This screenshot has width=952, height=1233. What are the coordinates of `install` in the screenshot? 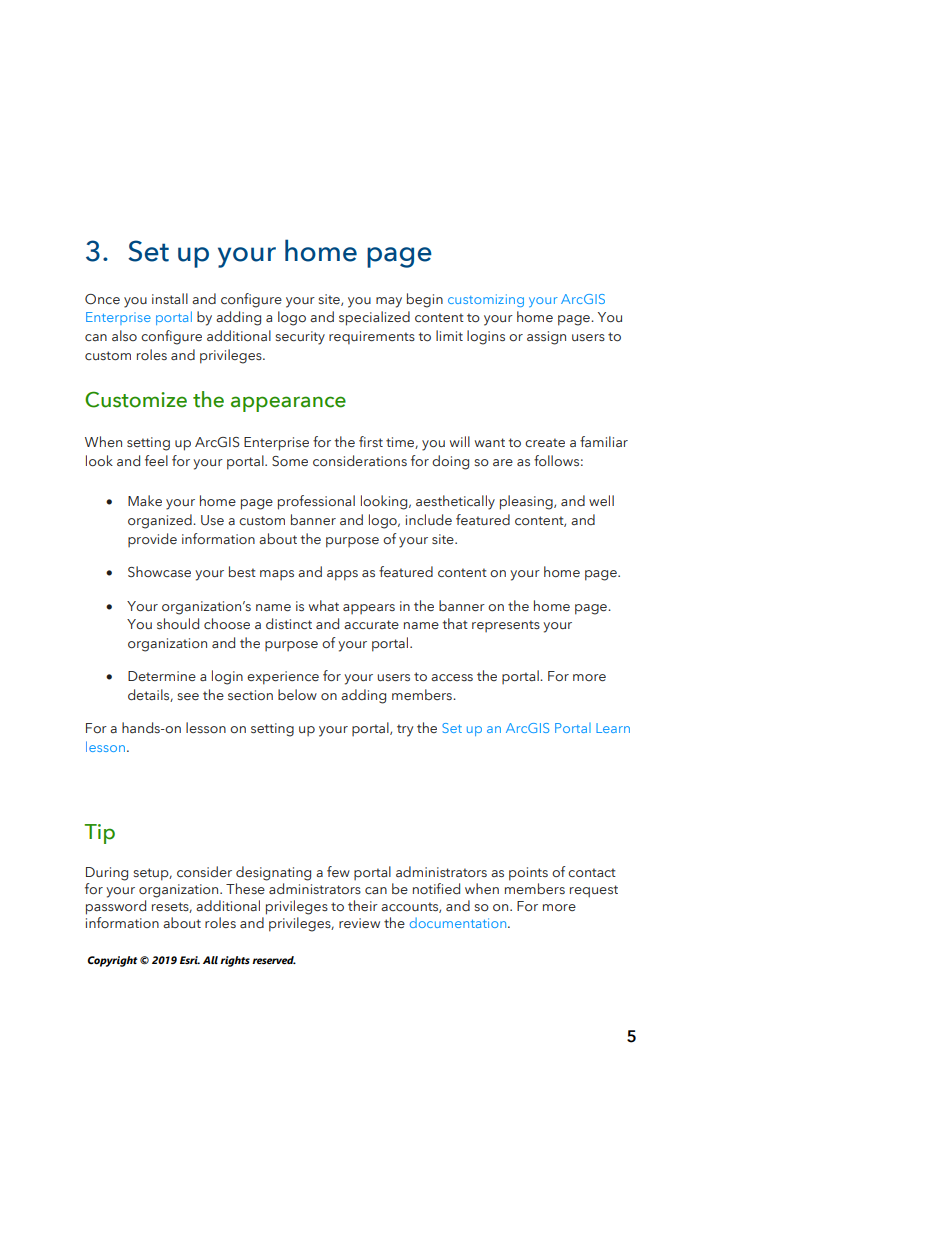 It's located at (170, 298).
